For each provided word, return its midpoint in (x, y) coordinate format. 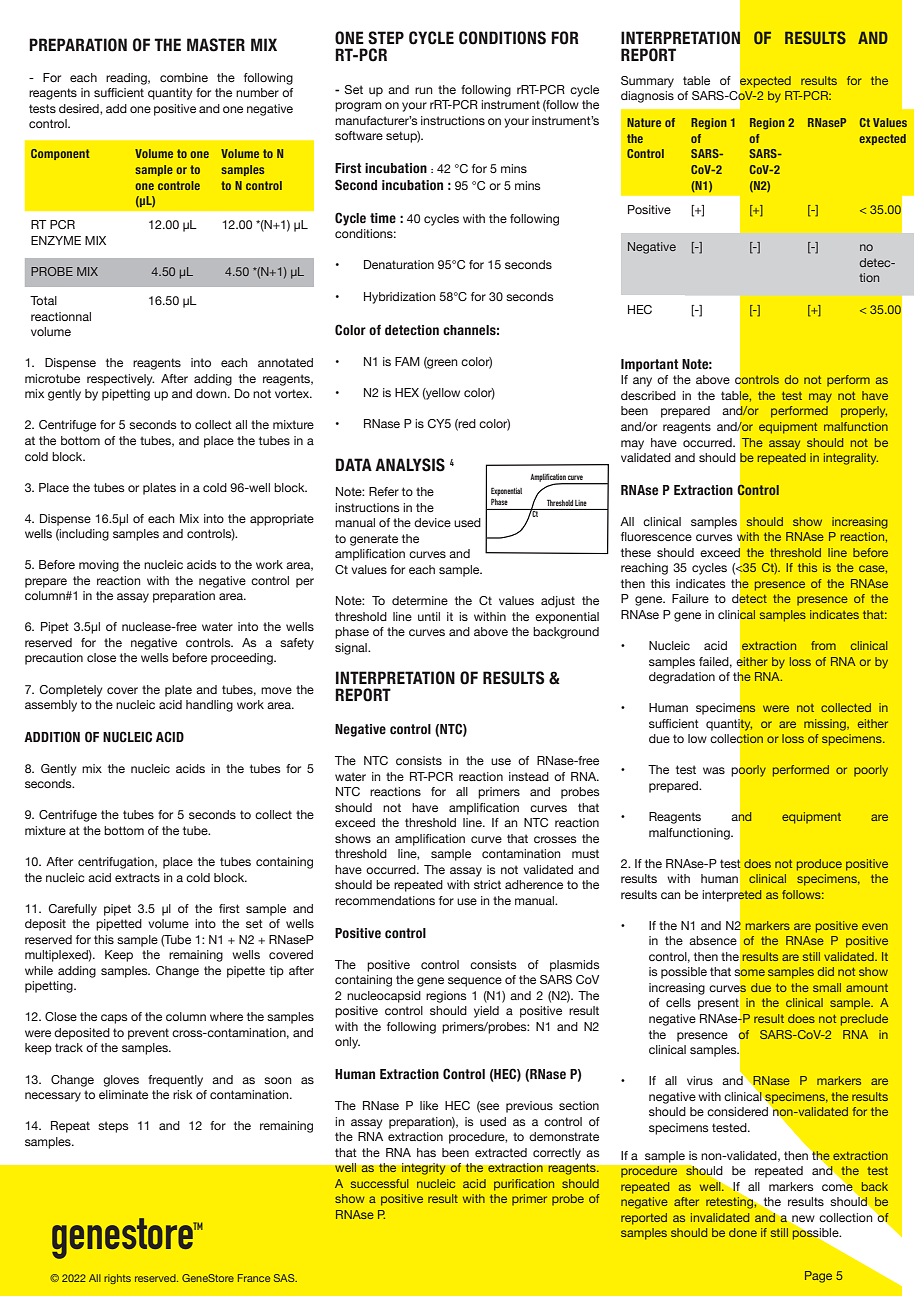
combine (184, 77)
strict (487, 884)
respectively (120, 380)
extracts (137, 877)
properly (864, 412)
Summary (647, 82)
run (424, 90)
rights (117, 1279)
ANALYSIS (410, 465)
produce (819, 865)
